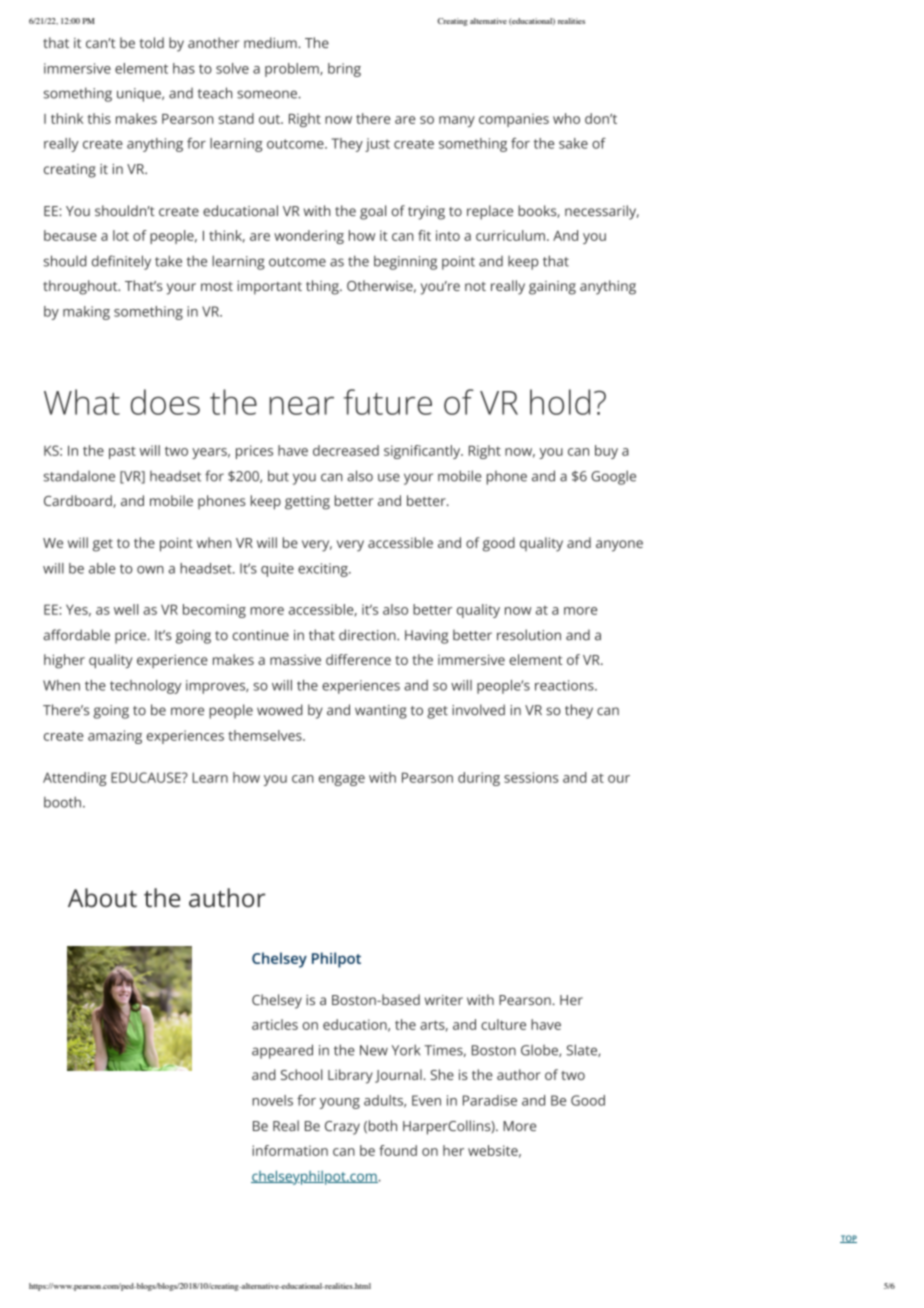 The width and height of the screenshot is (924, 1308). Describe the element at coordinates (398, 1150) in the screenshot. I see `found` at that location.
